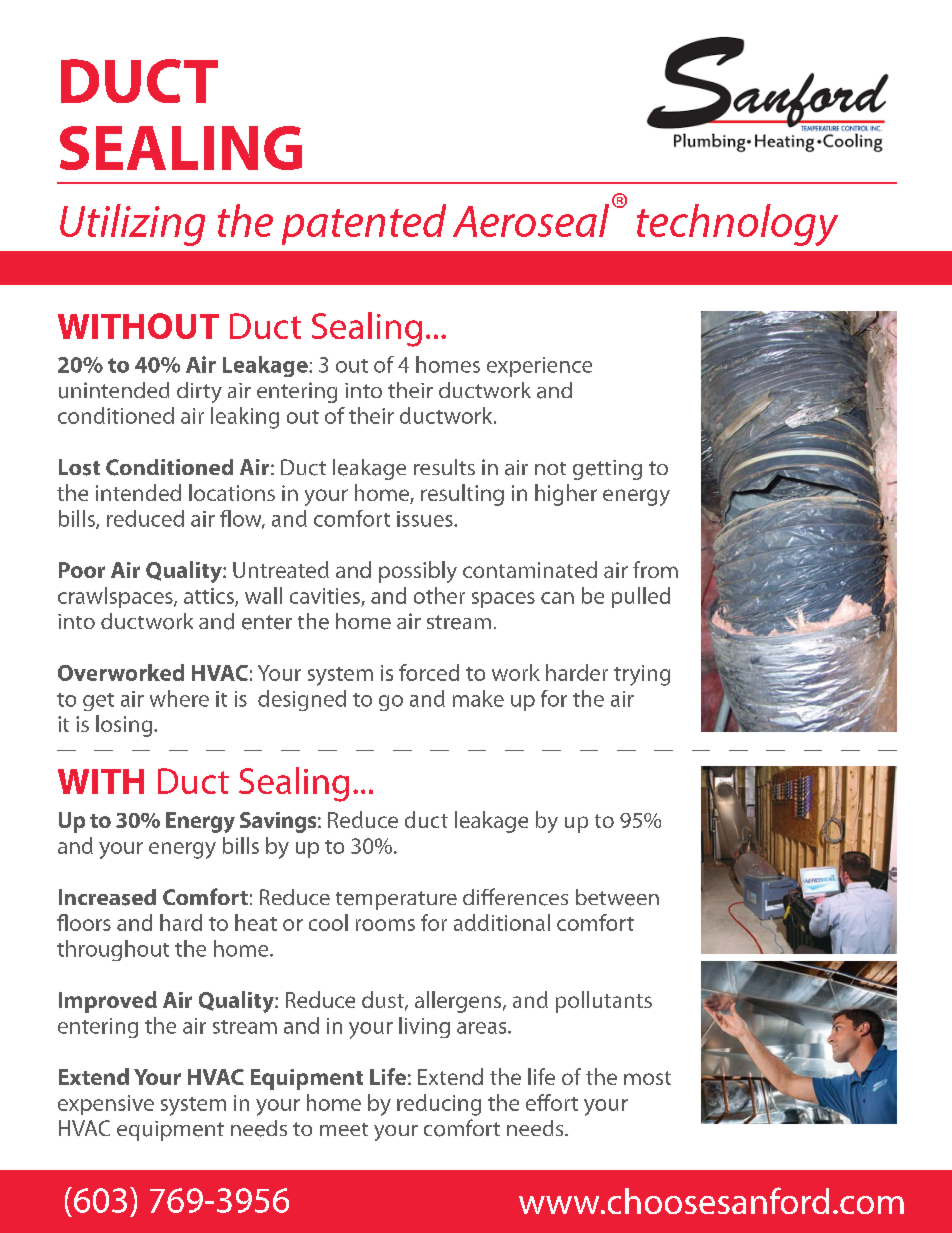 The width and height of the page is (952, 1233). I want to click on forced, so click(429, 672).
